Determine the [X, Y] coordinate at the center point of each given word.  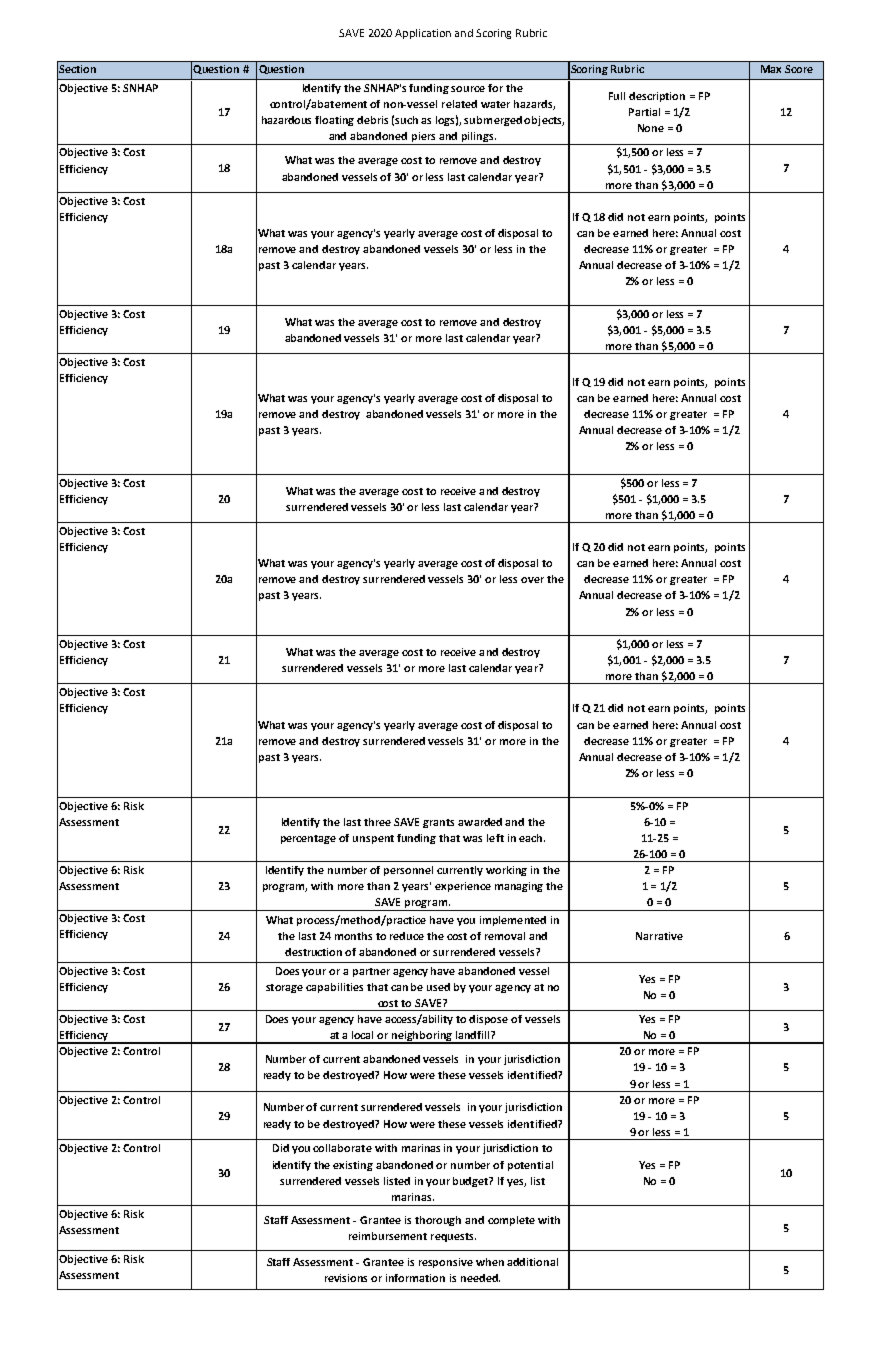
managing [519, 887]
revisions [346, 1278]
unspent [373, 839]
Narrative [659, 936]
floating [334, 121]
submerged [493, 121]
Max [771, 69]
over [532, 580]
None [651, 128]
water [495, 104]
